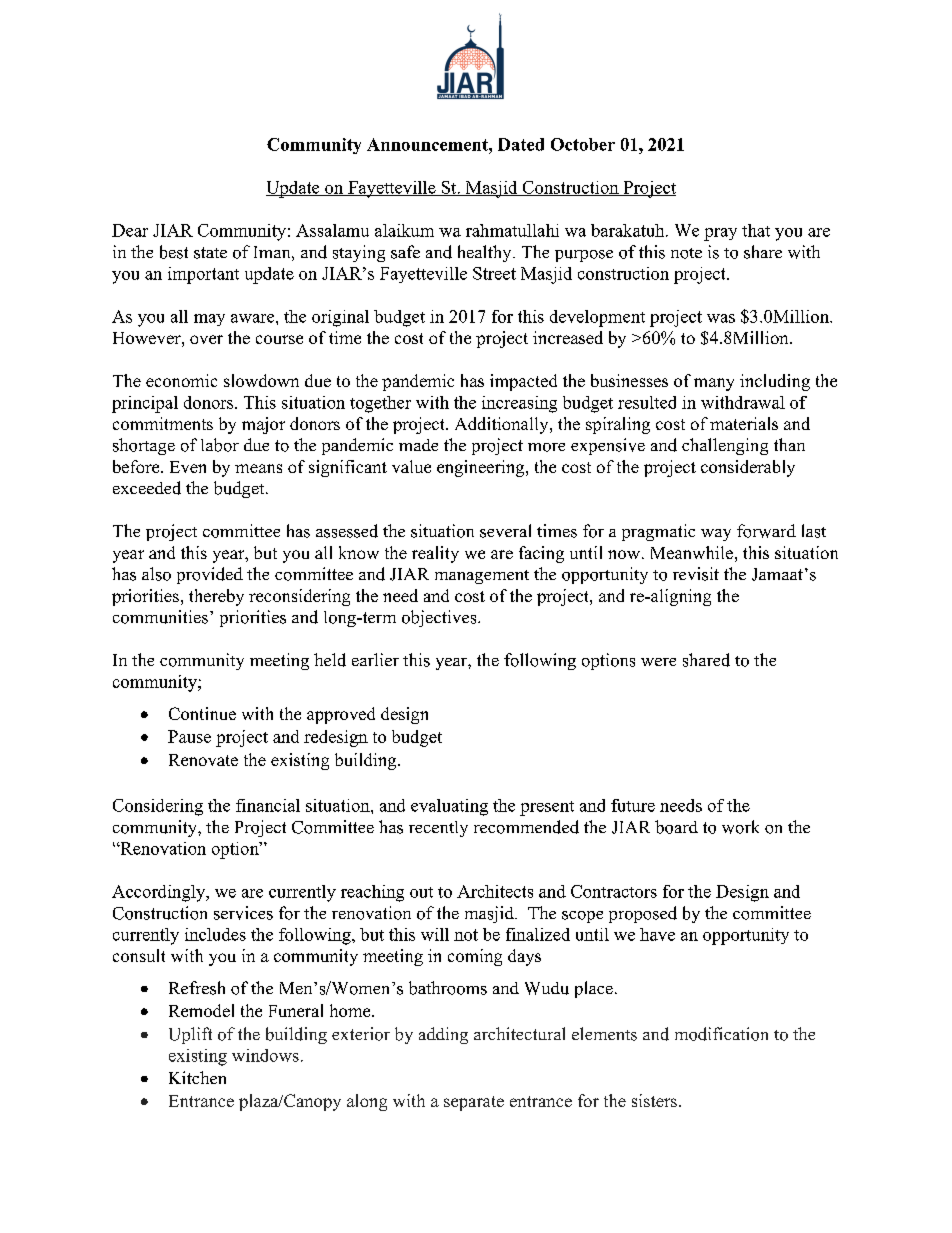 This screenshot has width=952, height=1233. Describe the element at coordinates (210, 253) in the screenshot. I see `state` at that location.
